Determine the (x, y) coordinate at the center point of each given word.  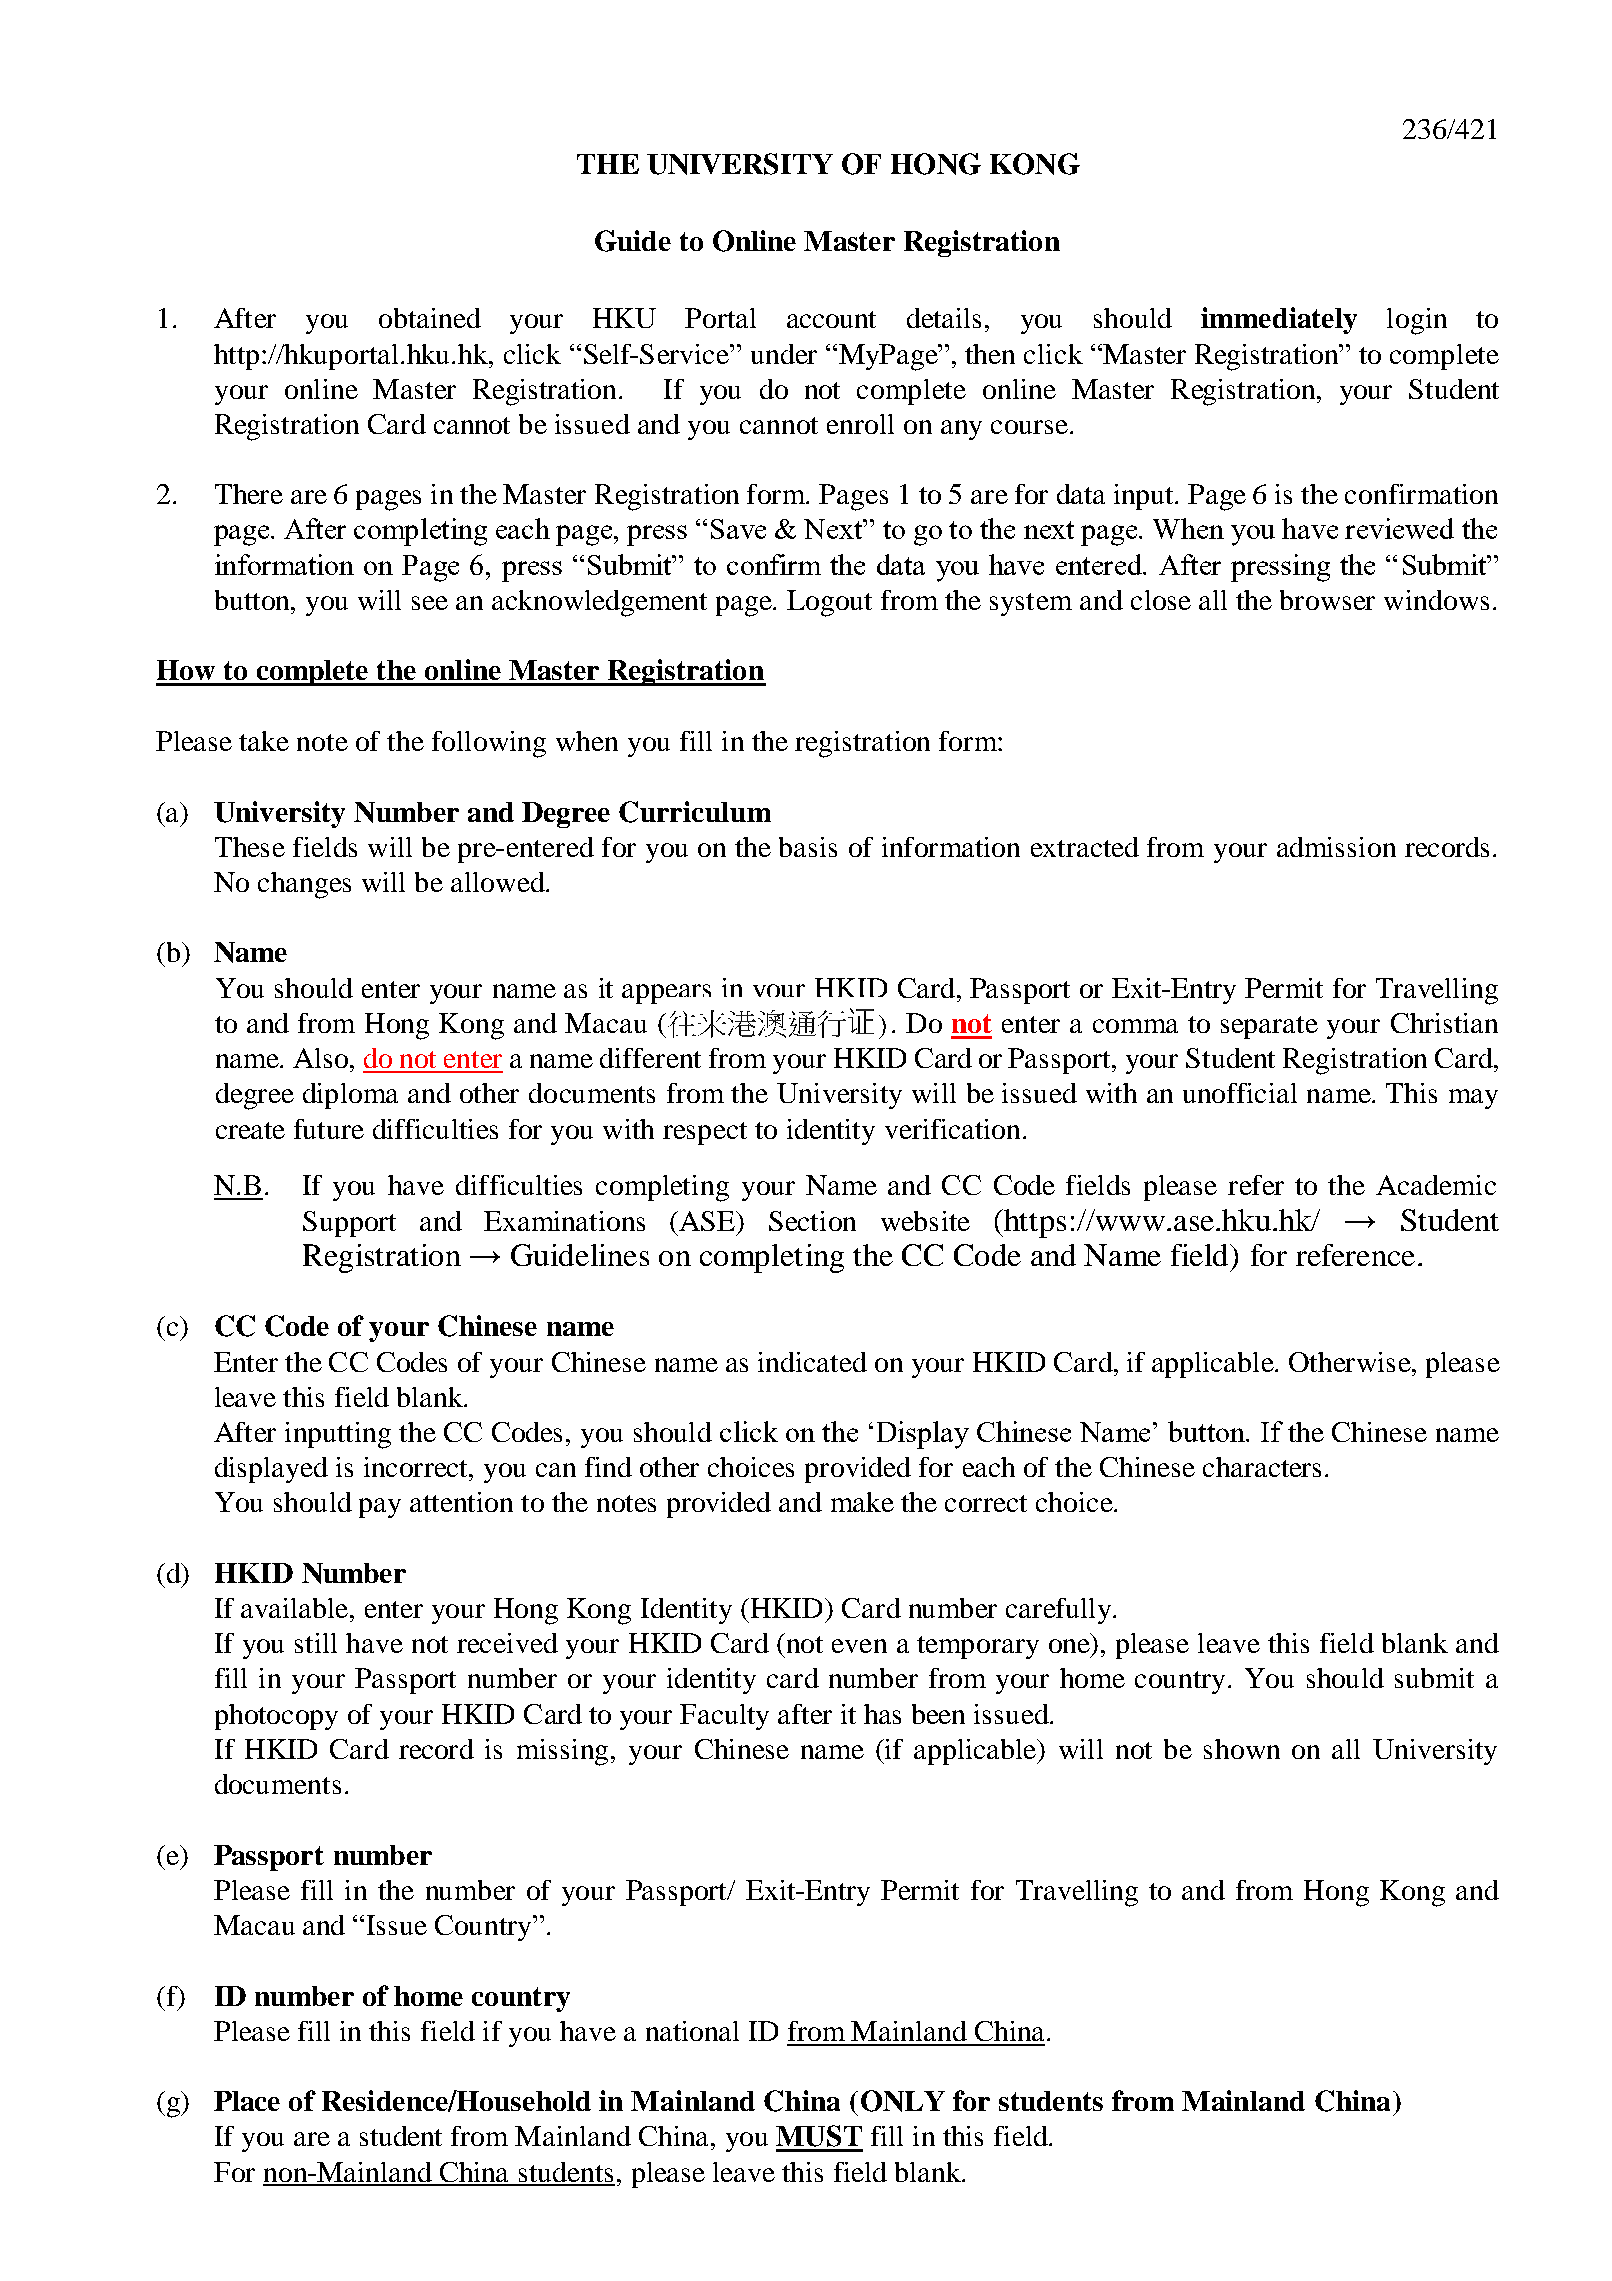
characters (1262, 1467)
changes (304, 885)
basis (808, 847)
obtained (430, 318)
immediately (1279, 320)
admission (1336, 847)
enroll (860, 424)
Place (247, 2101)
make (862, 1502)
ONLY (903, 2101)
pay (380, 1508)
